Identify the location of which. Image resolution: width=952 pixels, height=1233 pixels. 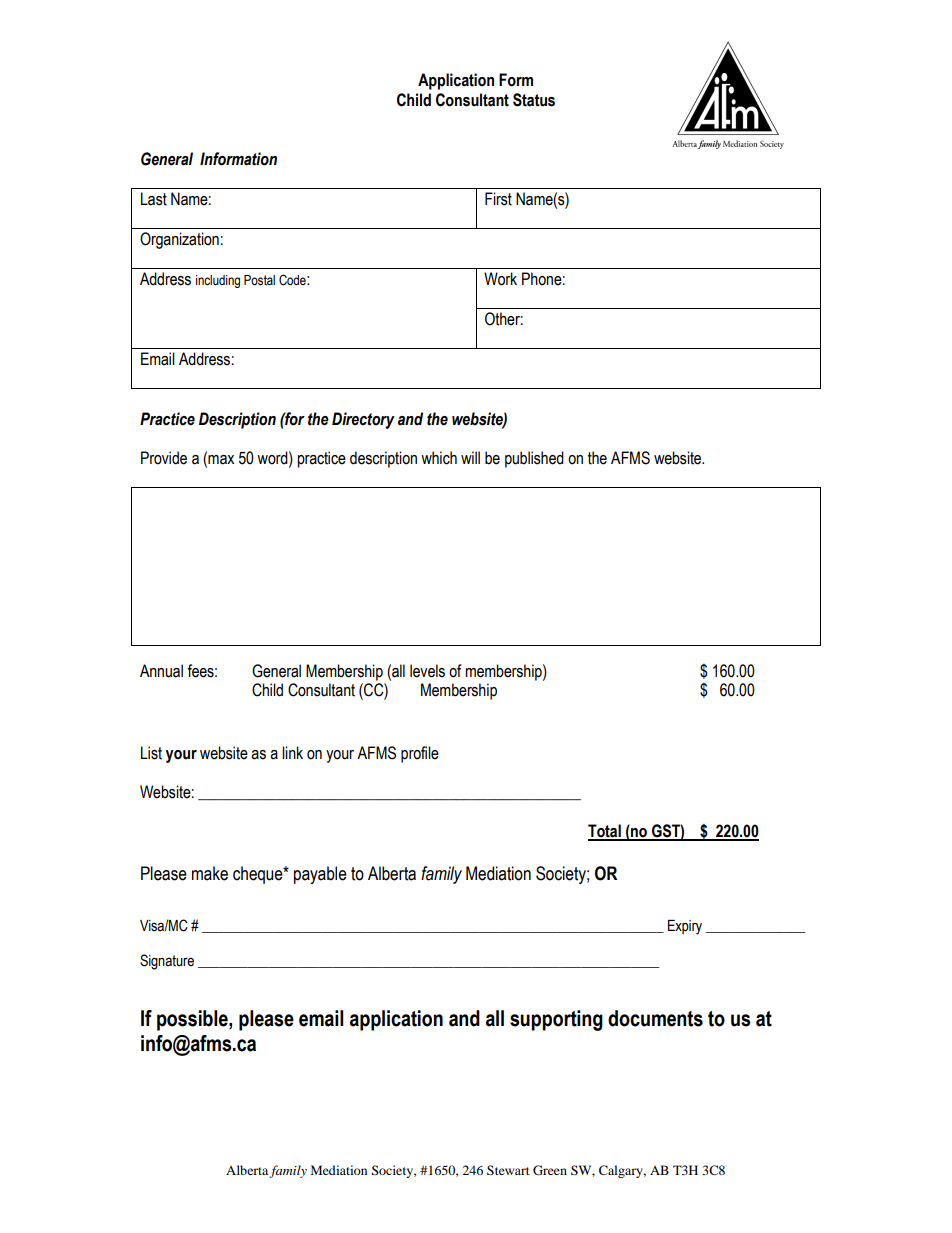
(439, 458).
